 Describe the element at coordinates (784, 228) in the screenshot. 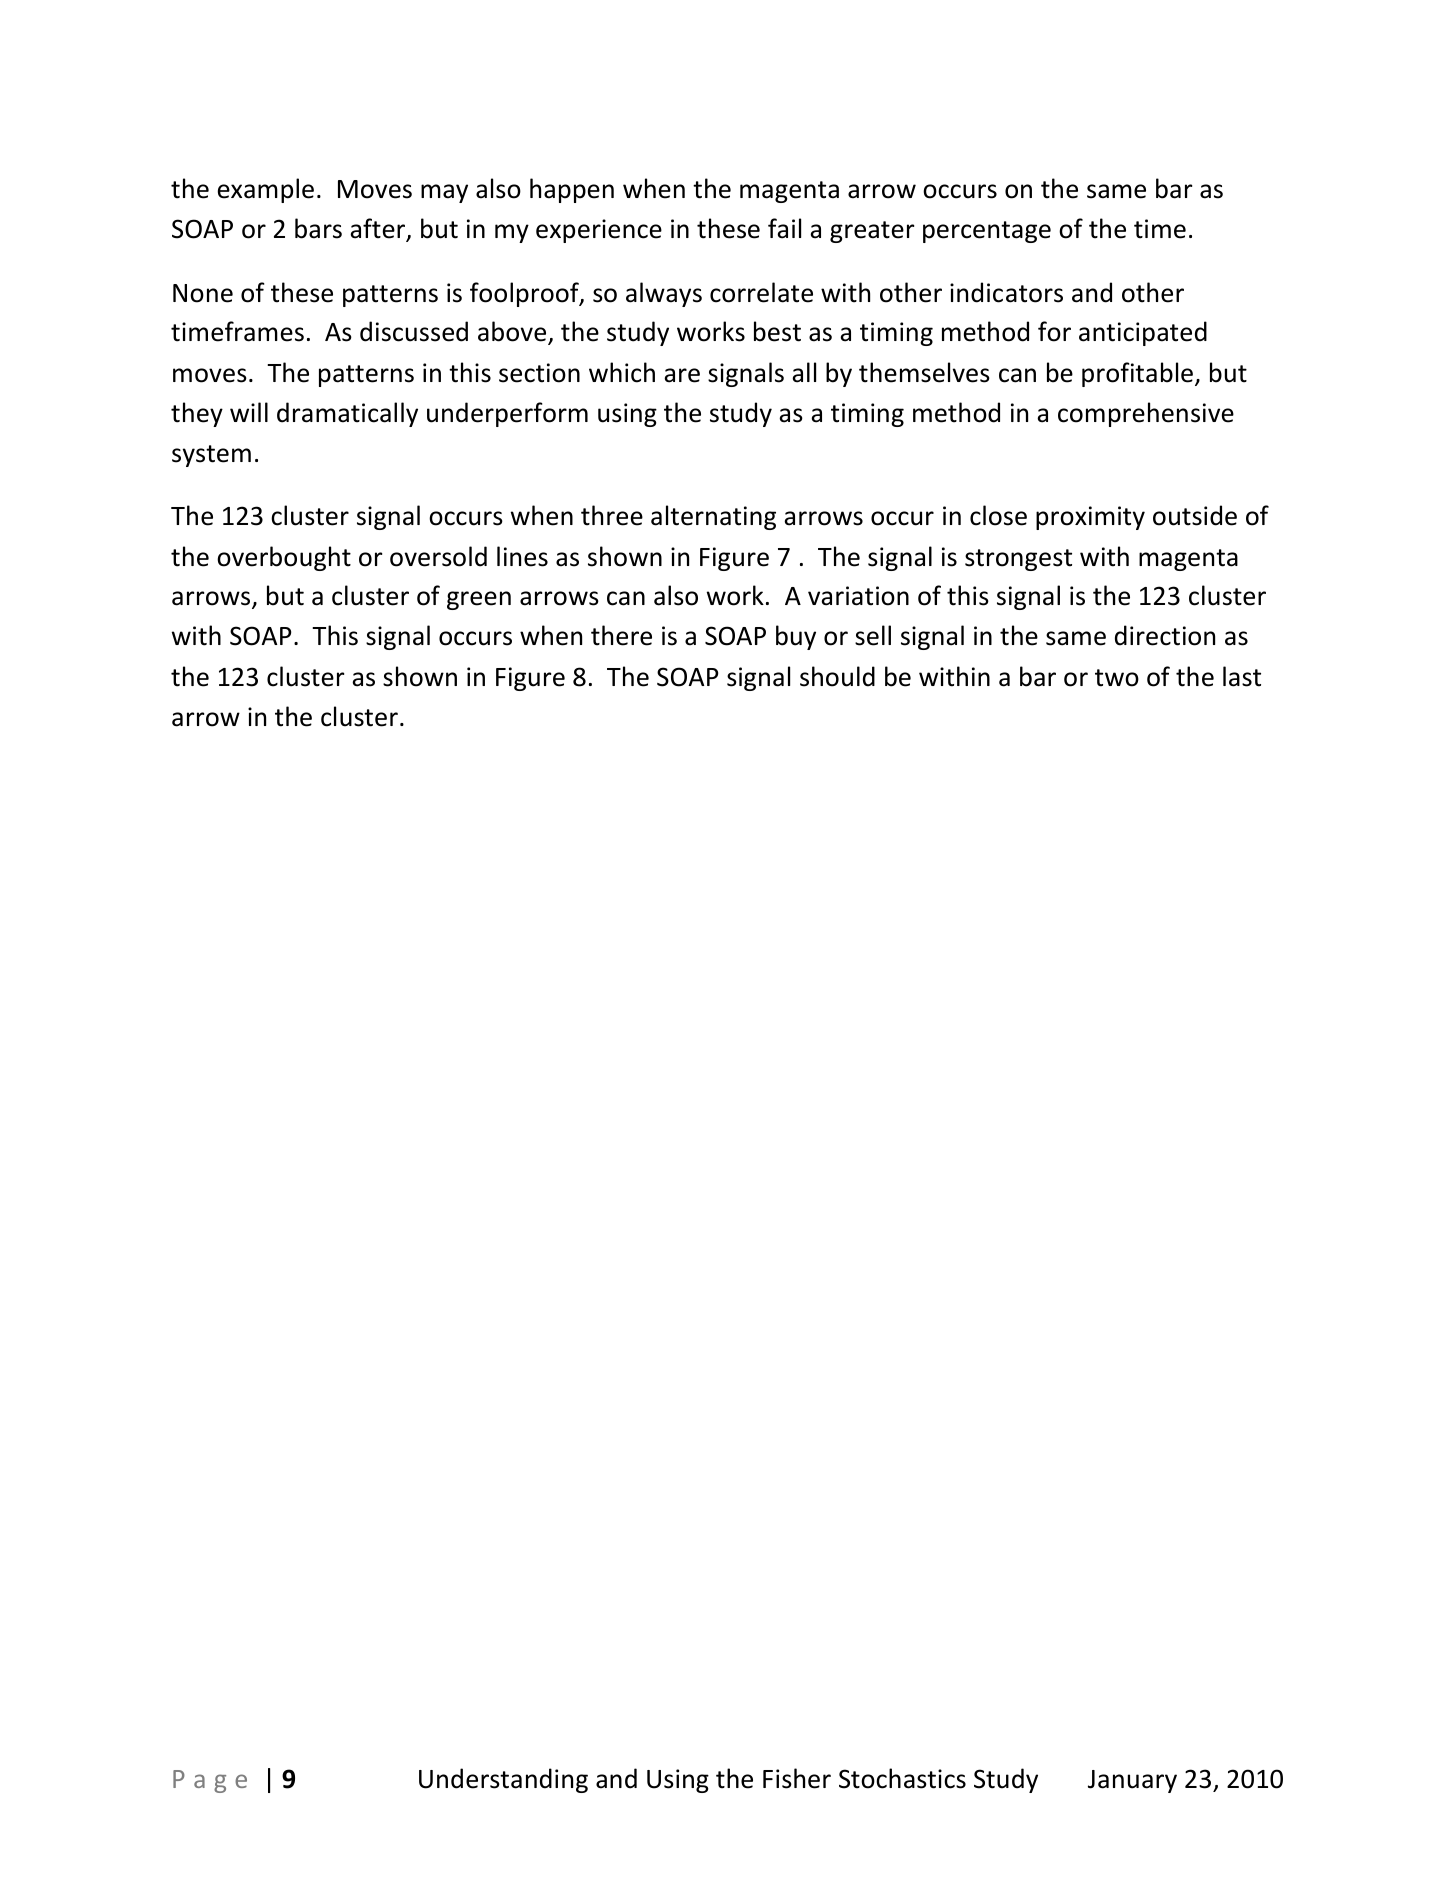

I see `fail` at that location.
